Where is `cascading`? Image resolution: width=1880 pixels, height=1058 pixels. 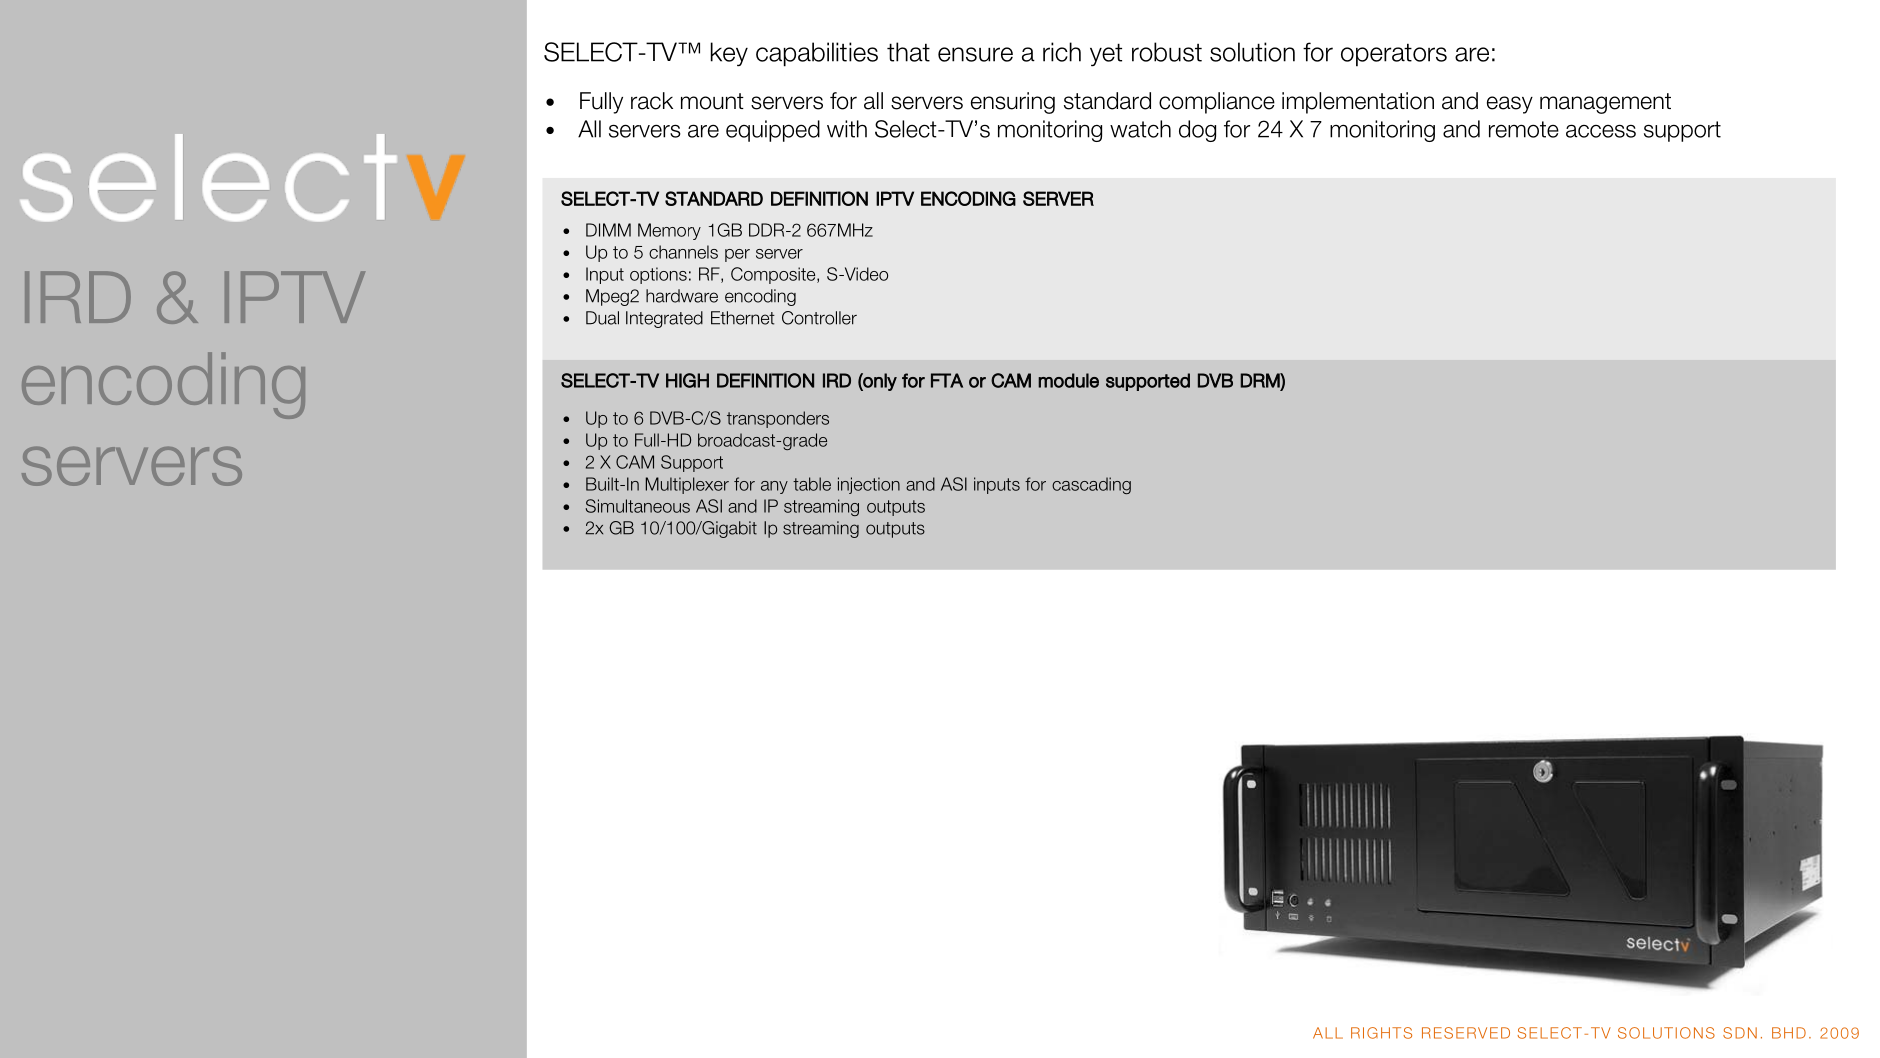
cascading is located at coordinates (1091, 485).
